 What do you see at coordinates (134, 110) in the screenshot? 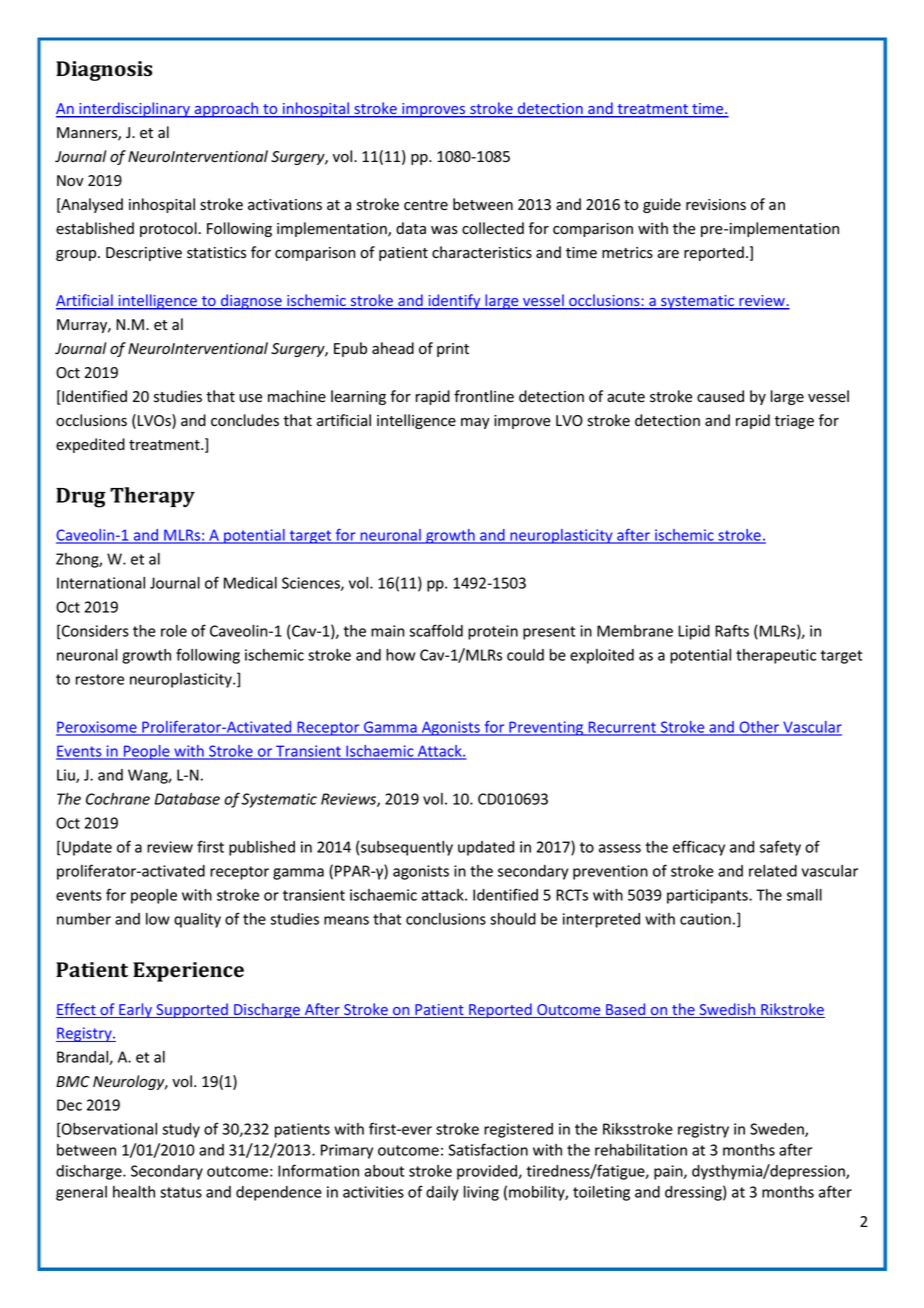
I see `interdisciplinary` at bounding box center [134, 110].
